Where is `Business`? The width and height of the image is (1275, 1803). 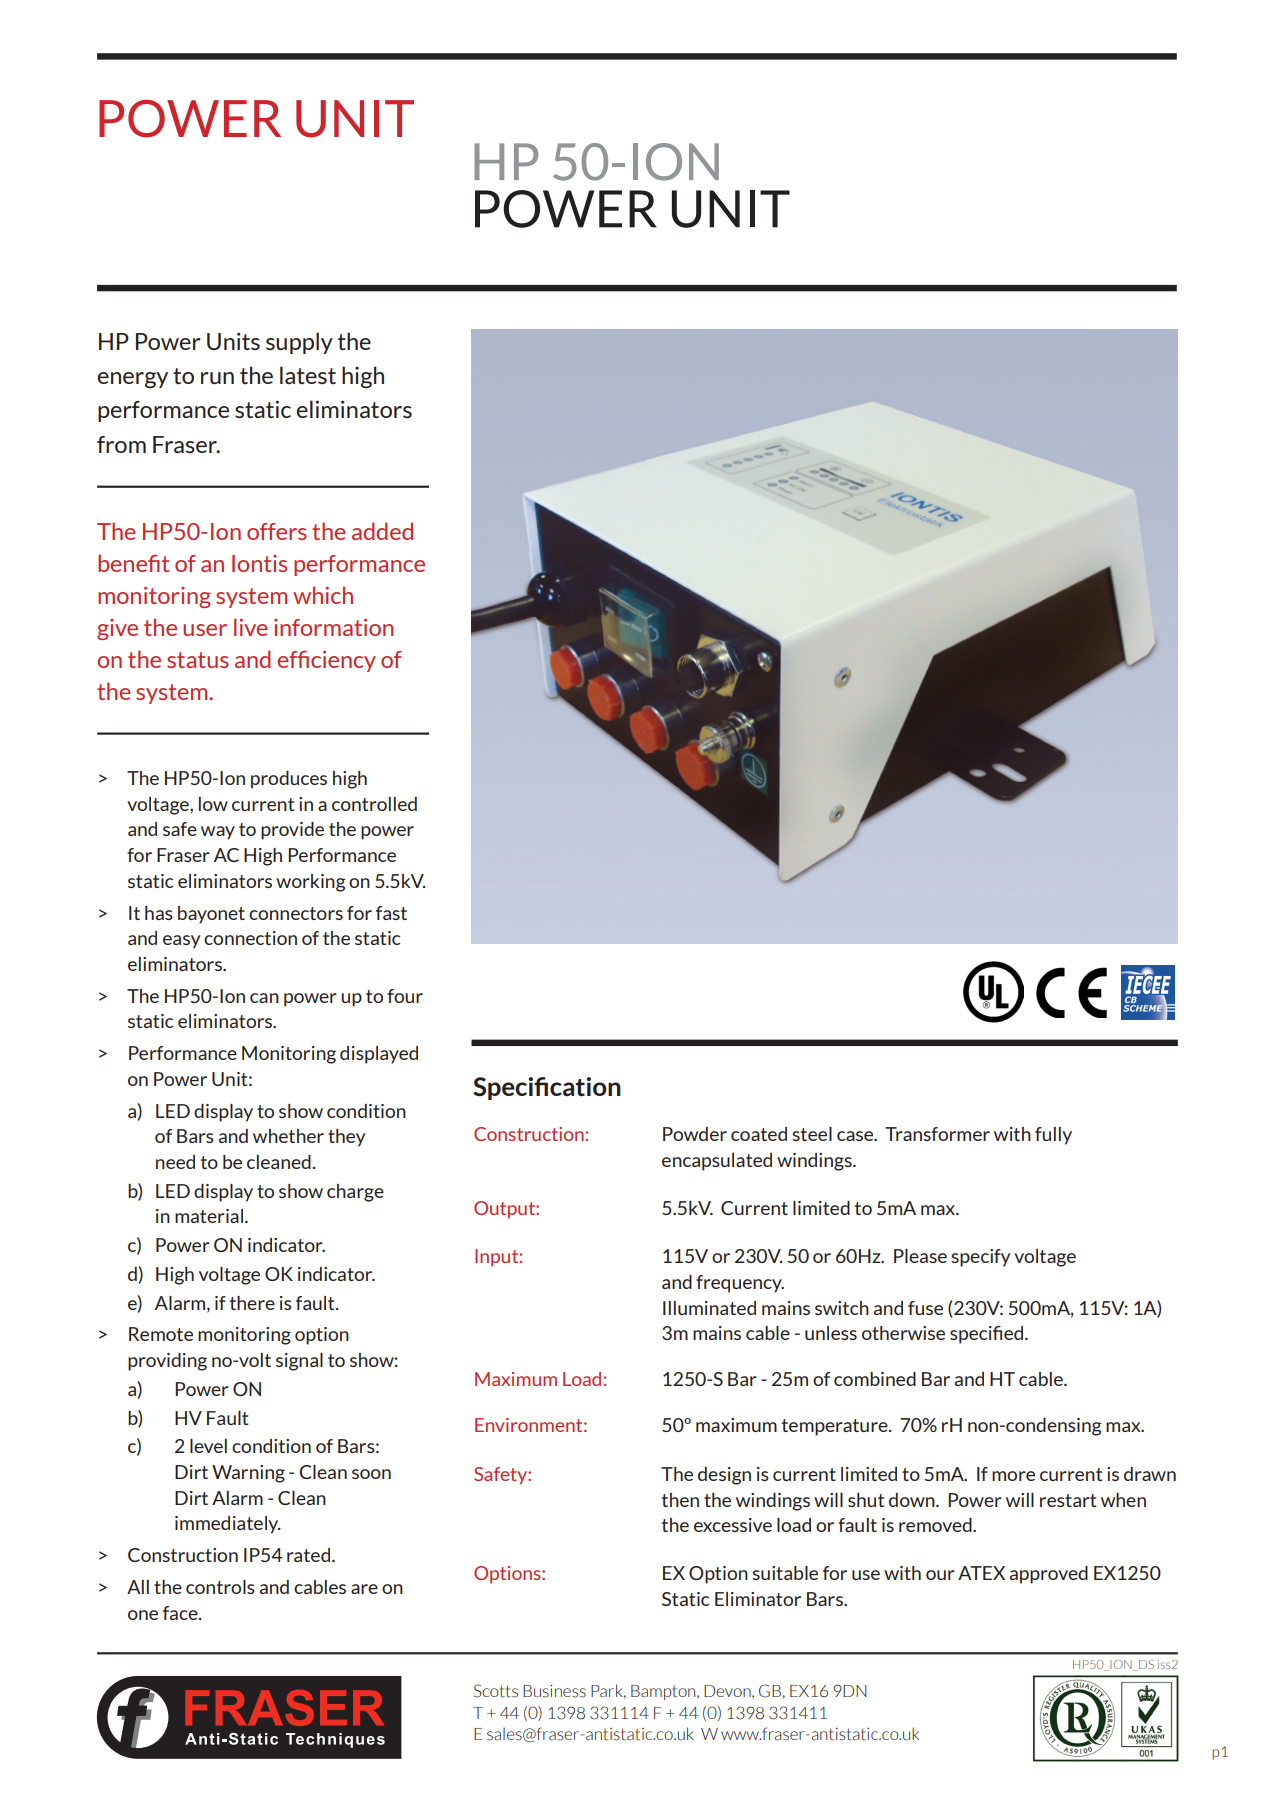
Business is located at coordinates (554, 1691).
